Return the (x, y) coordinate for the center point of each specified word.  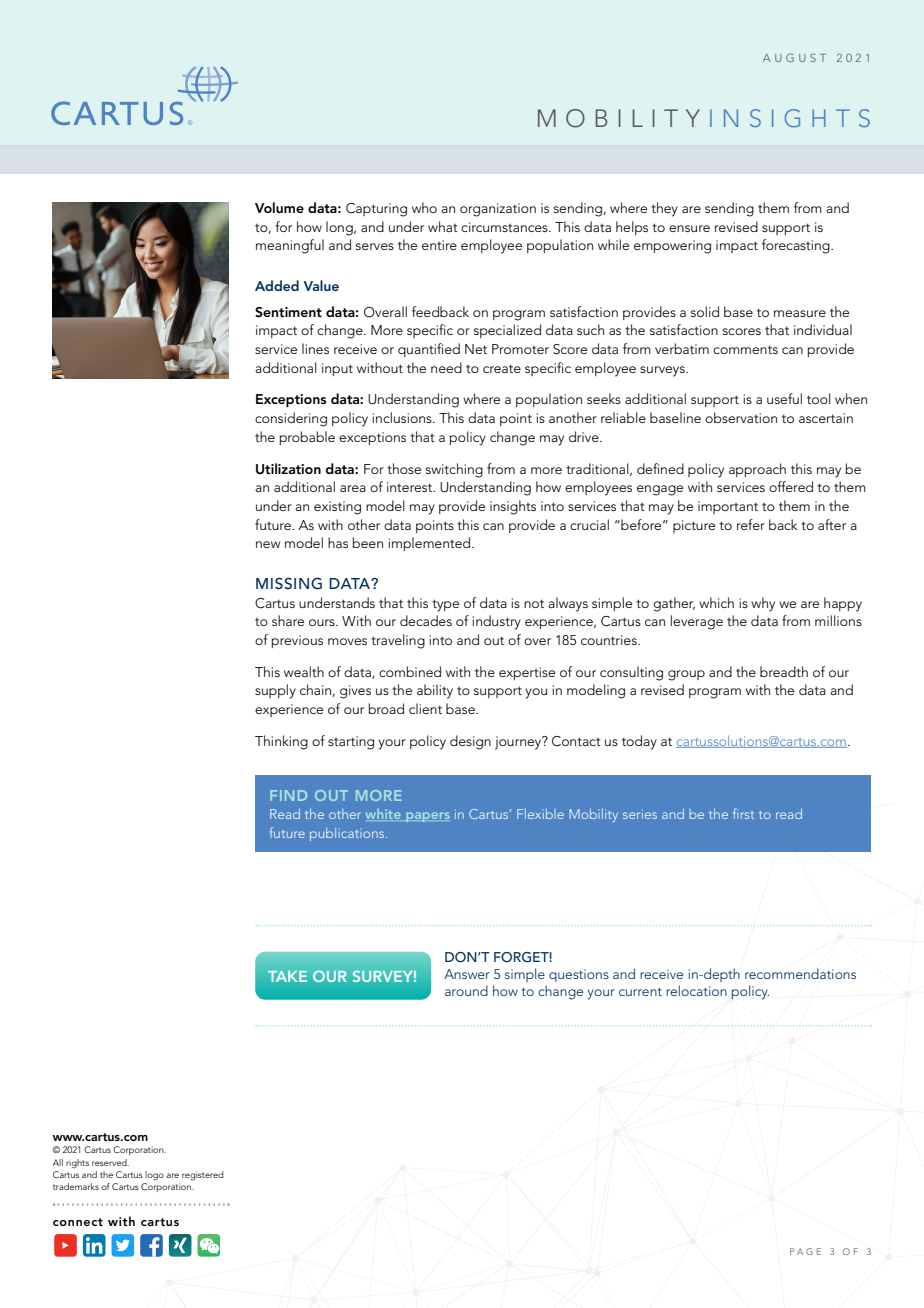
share (288, 620)
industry (497, 622)
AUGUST (794, 57)
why (763, 604)
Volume (279, 207)
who (424, 207)
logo (154, 1176)
